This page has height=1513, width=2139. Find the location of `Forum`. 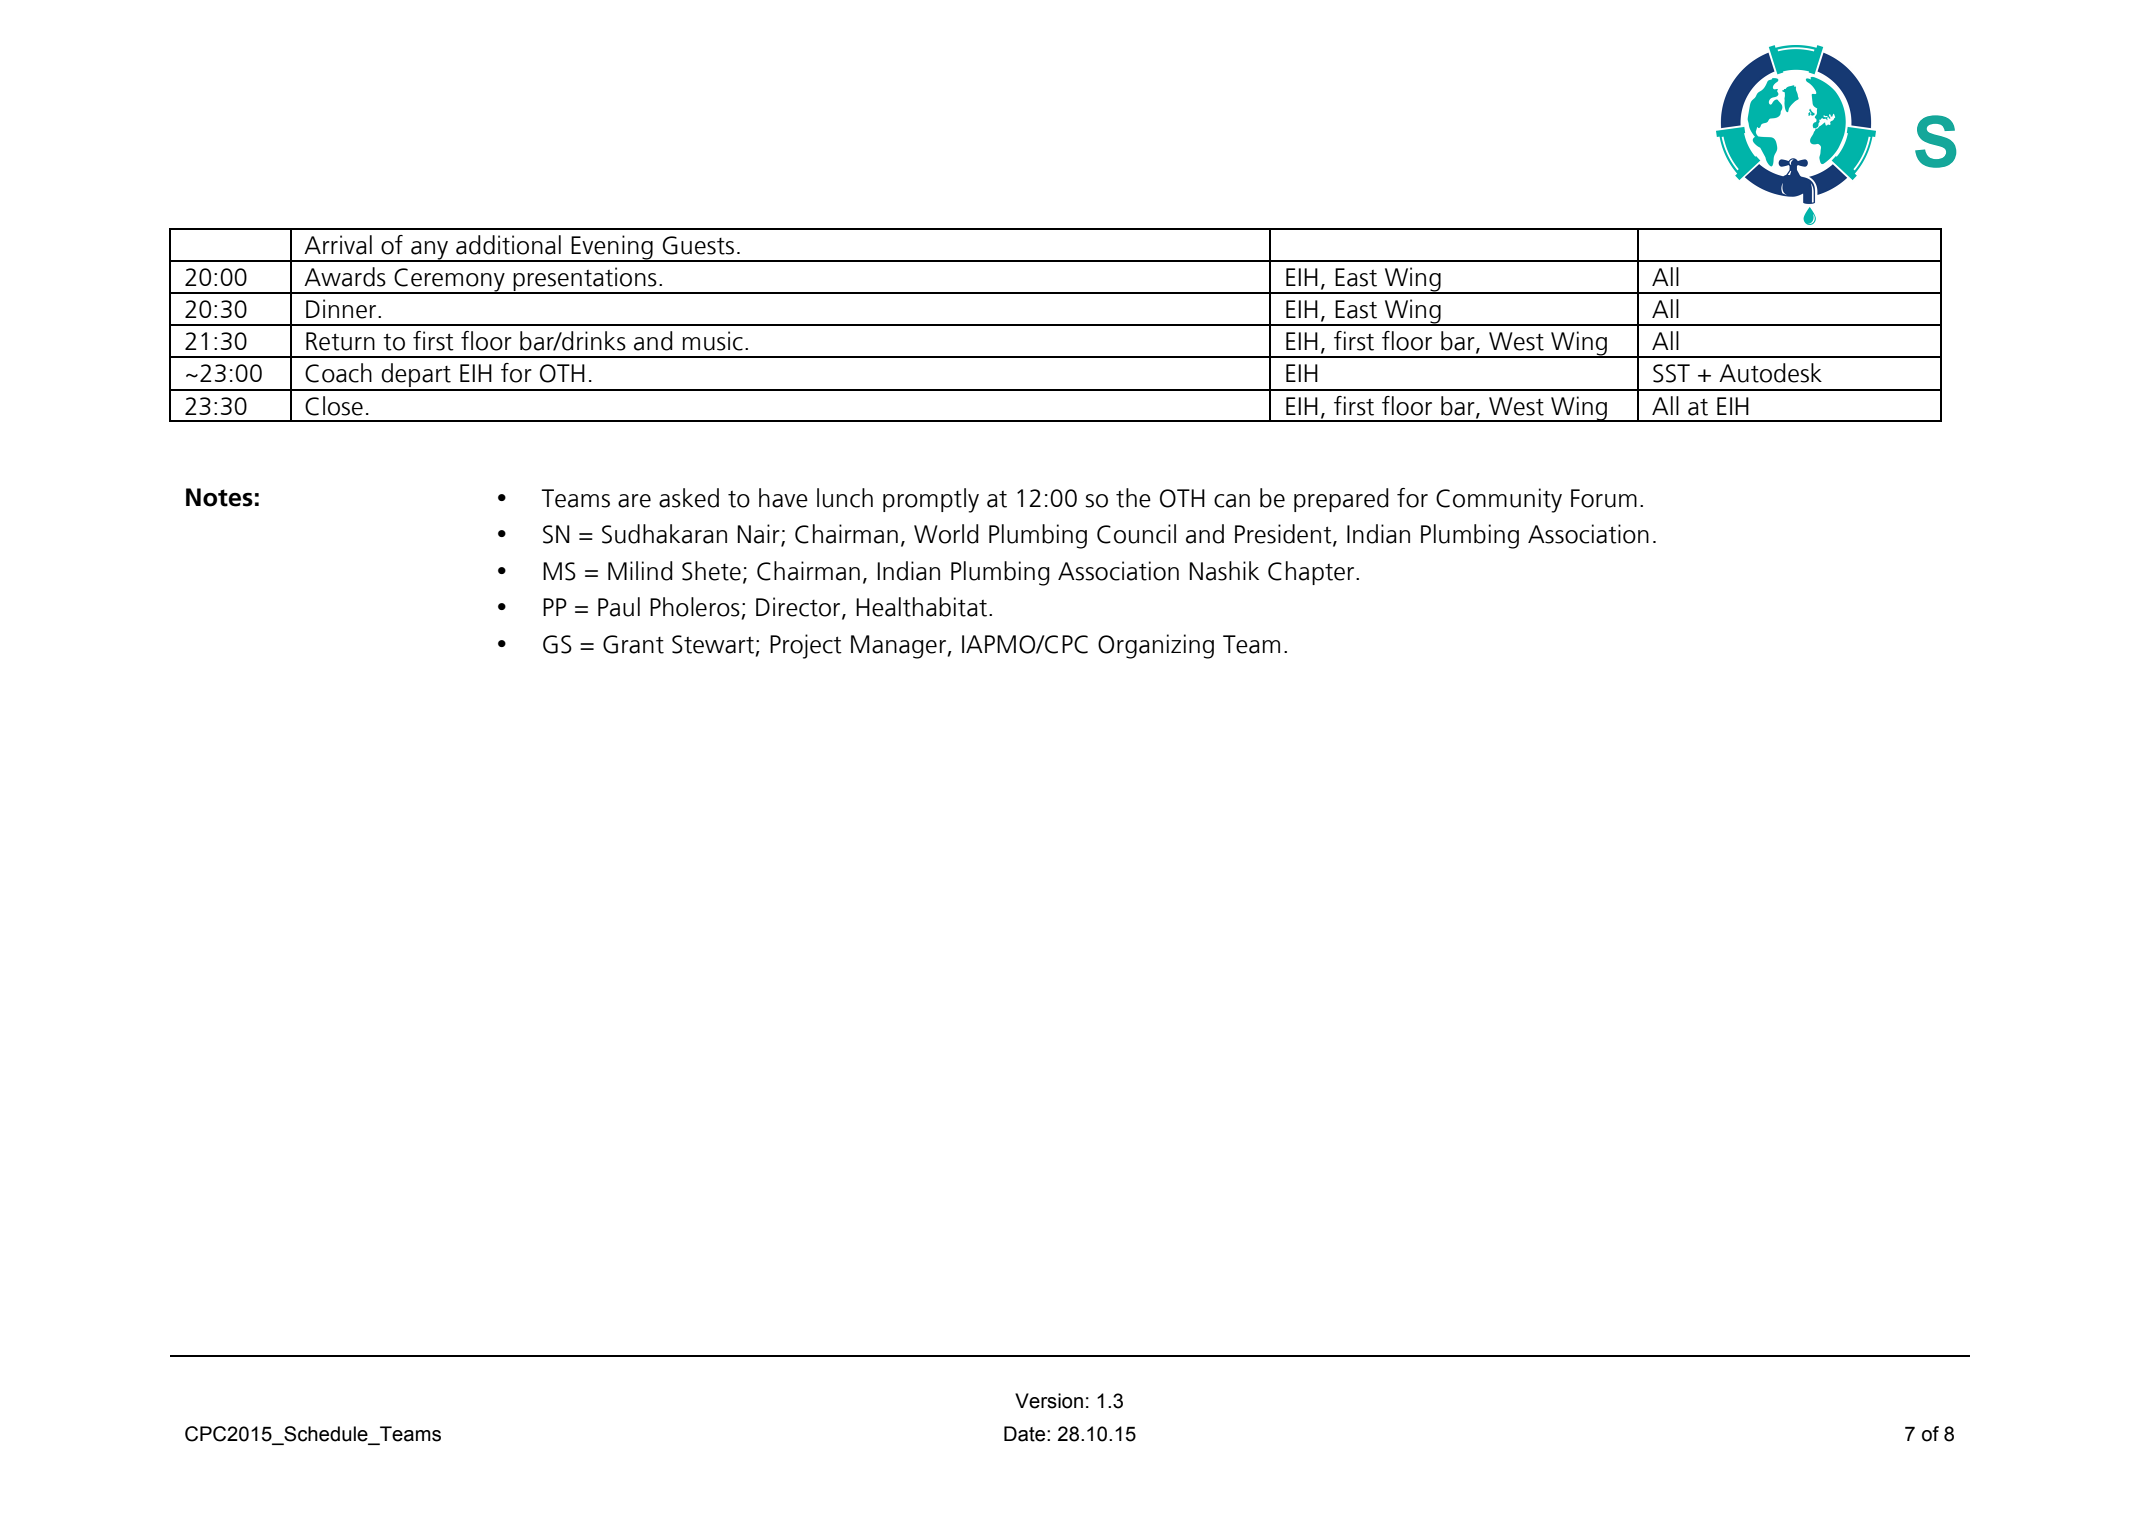

Forum is located at coordinates (1604, 498).
